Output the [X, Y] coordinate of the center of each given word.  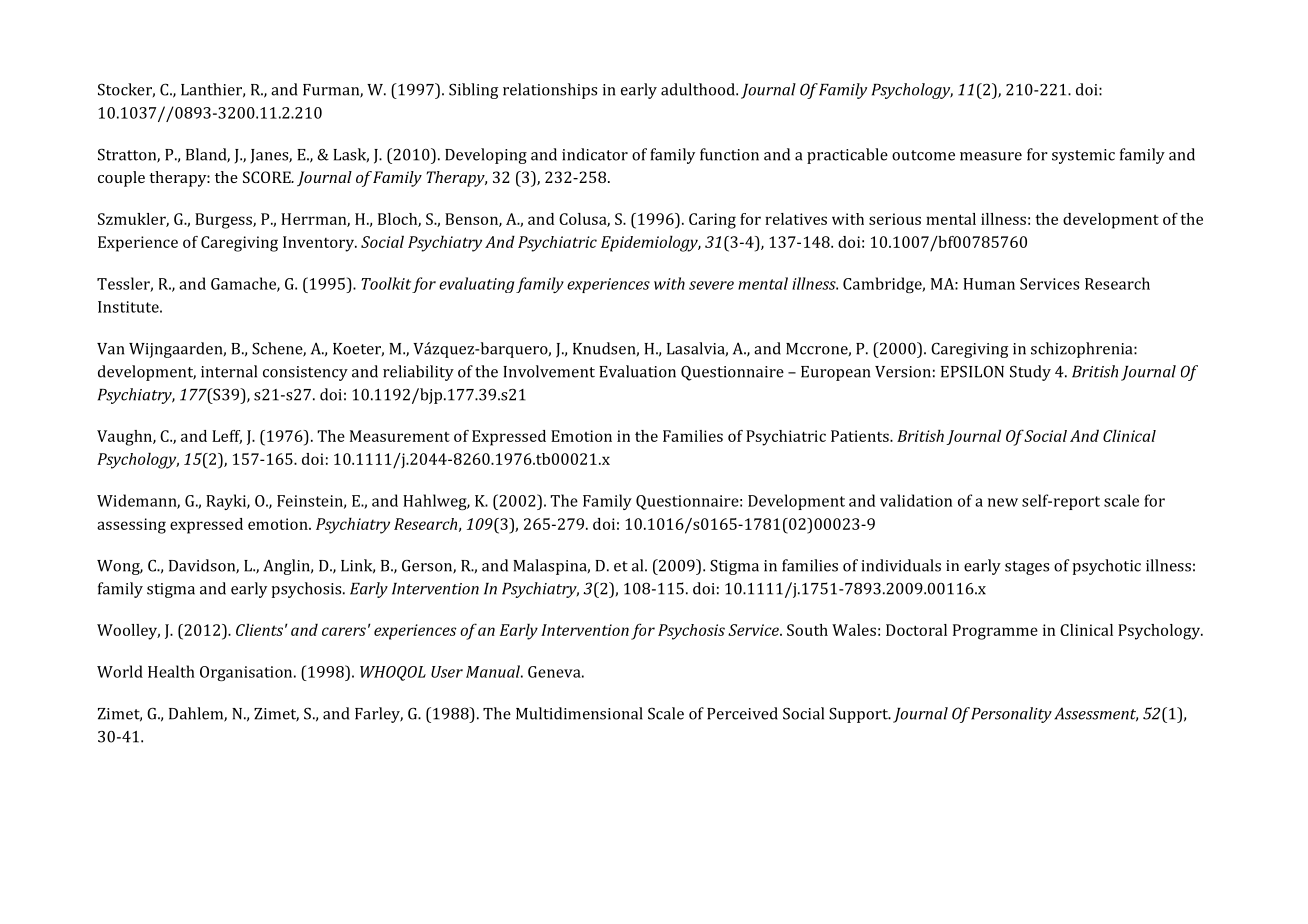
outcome [923, 155]
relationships [550, 91]
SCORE [268, 177]
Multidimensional [579, 713]
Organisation [247, 673]
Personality [1011, 715]
